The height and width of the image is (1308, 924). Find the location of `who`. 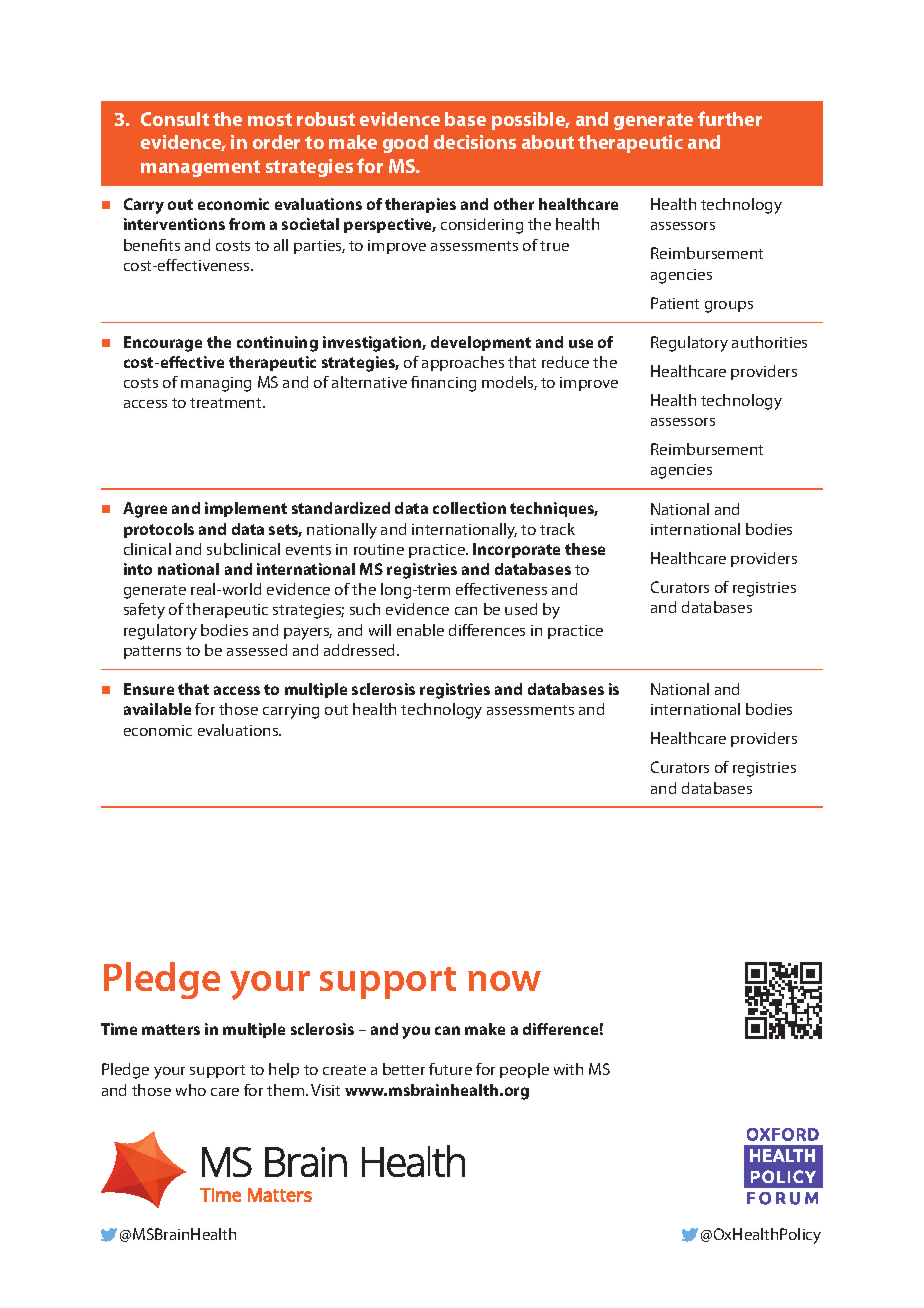

who is located at coordinates (191, 1090).
